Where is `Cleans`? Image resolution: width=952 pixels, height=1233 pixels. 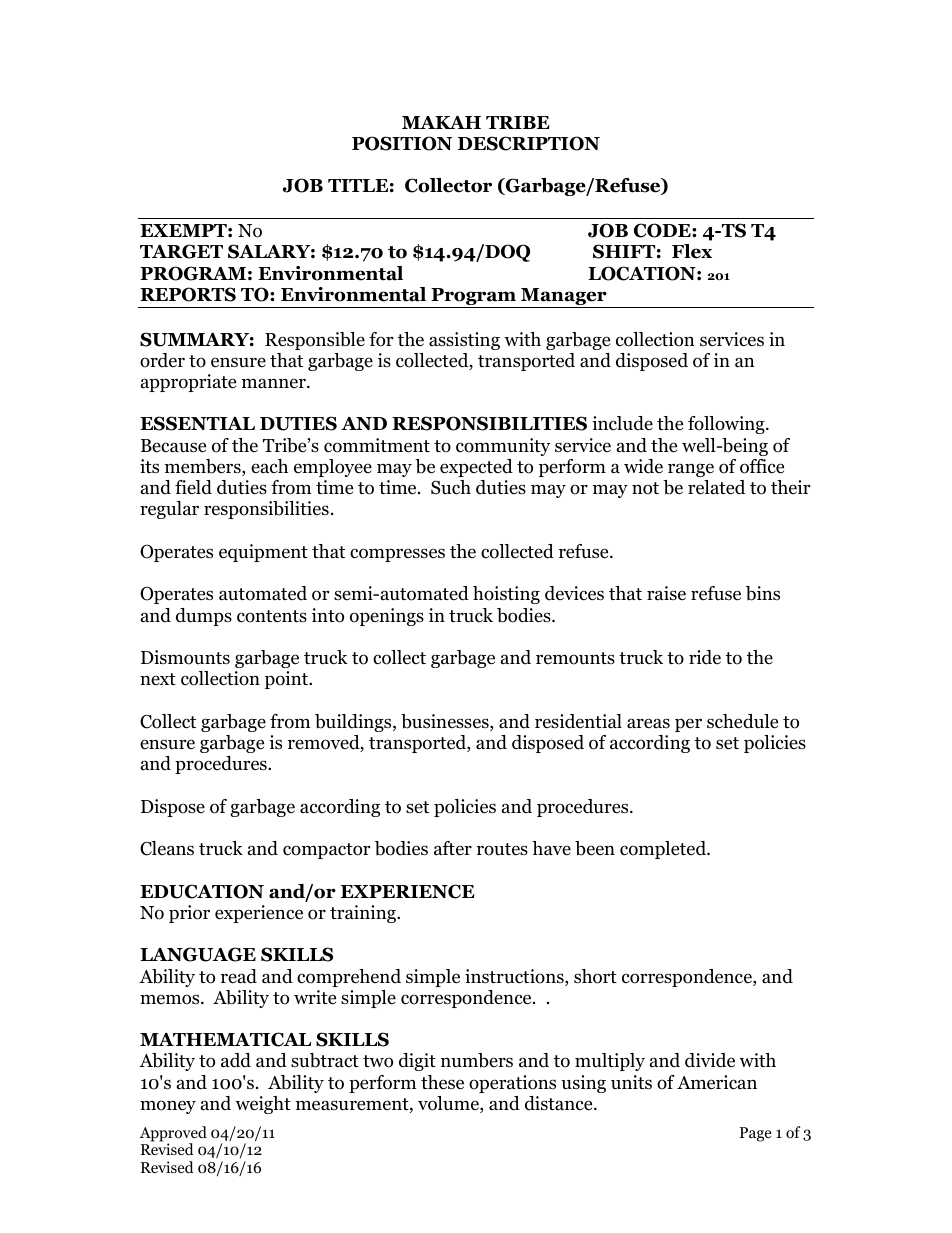
Cleans is located at coordinates (167, 848).
